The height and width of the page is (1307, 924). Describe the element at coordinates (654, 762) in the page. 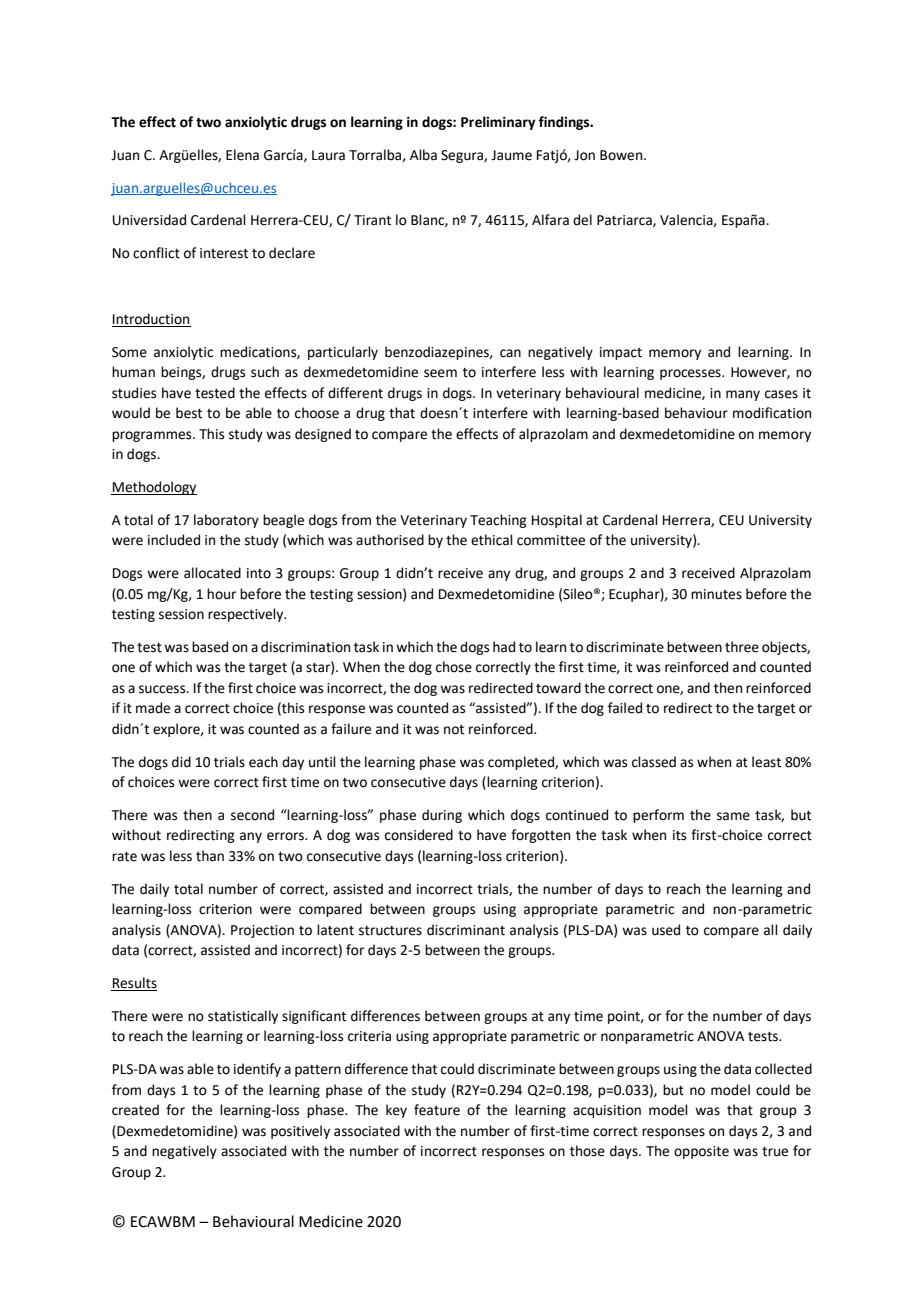

I see `classed` at that location.
